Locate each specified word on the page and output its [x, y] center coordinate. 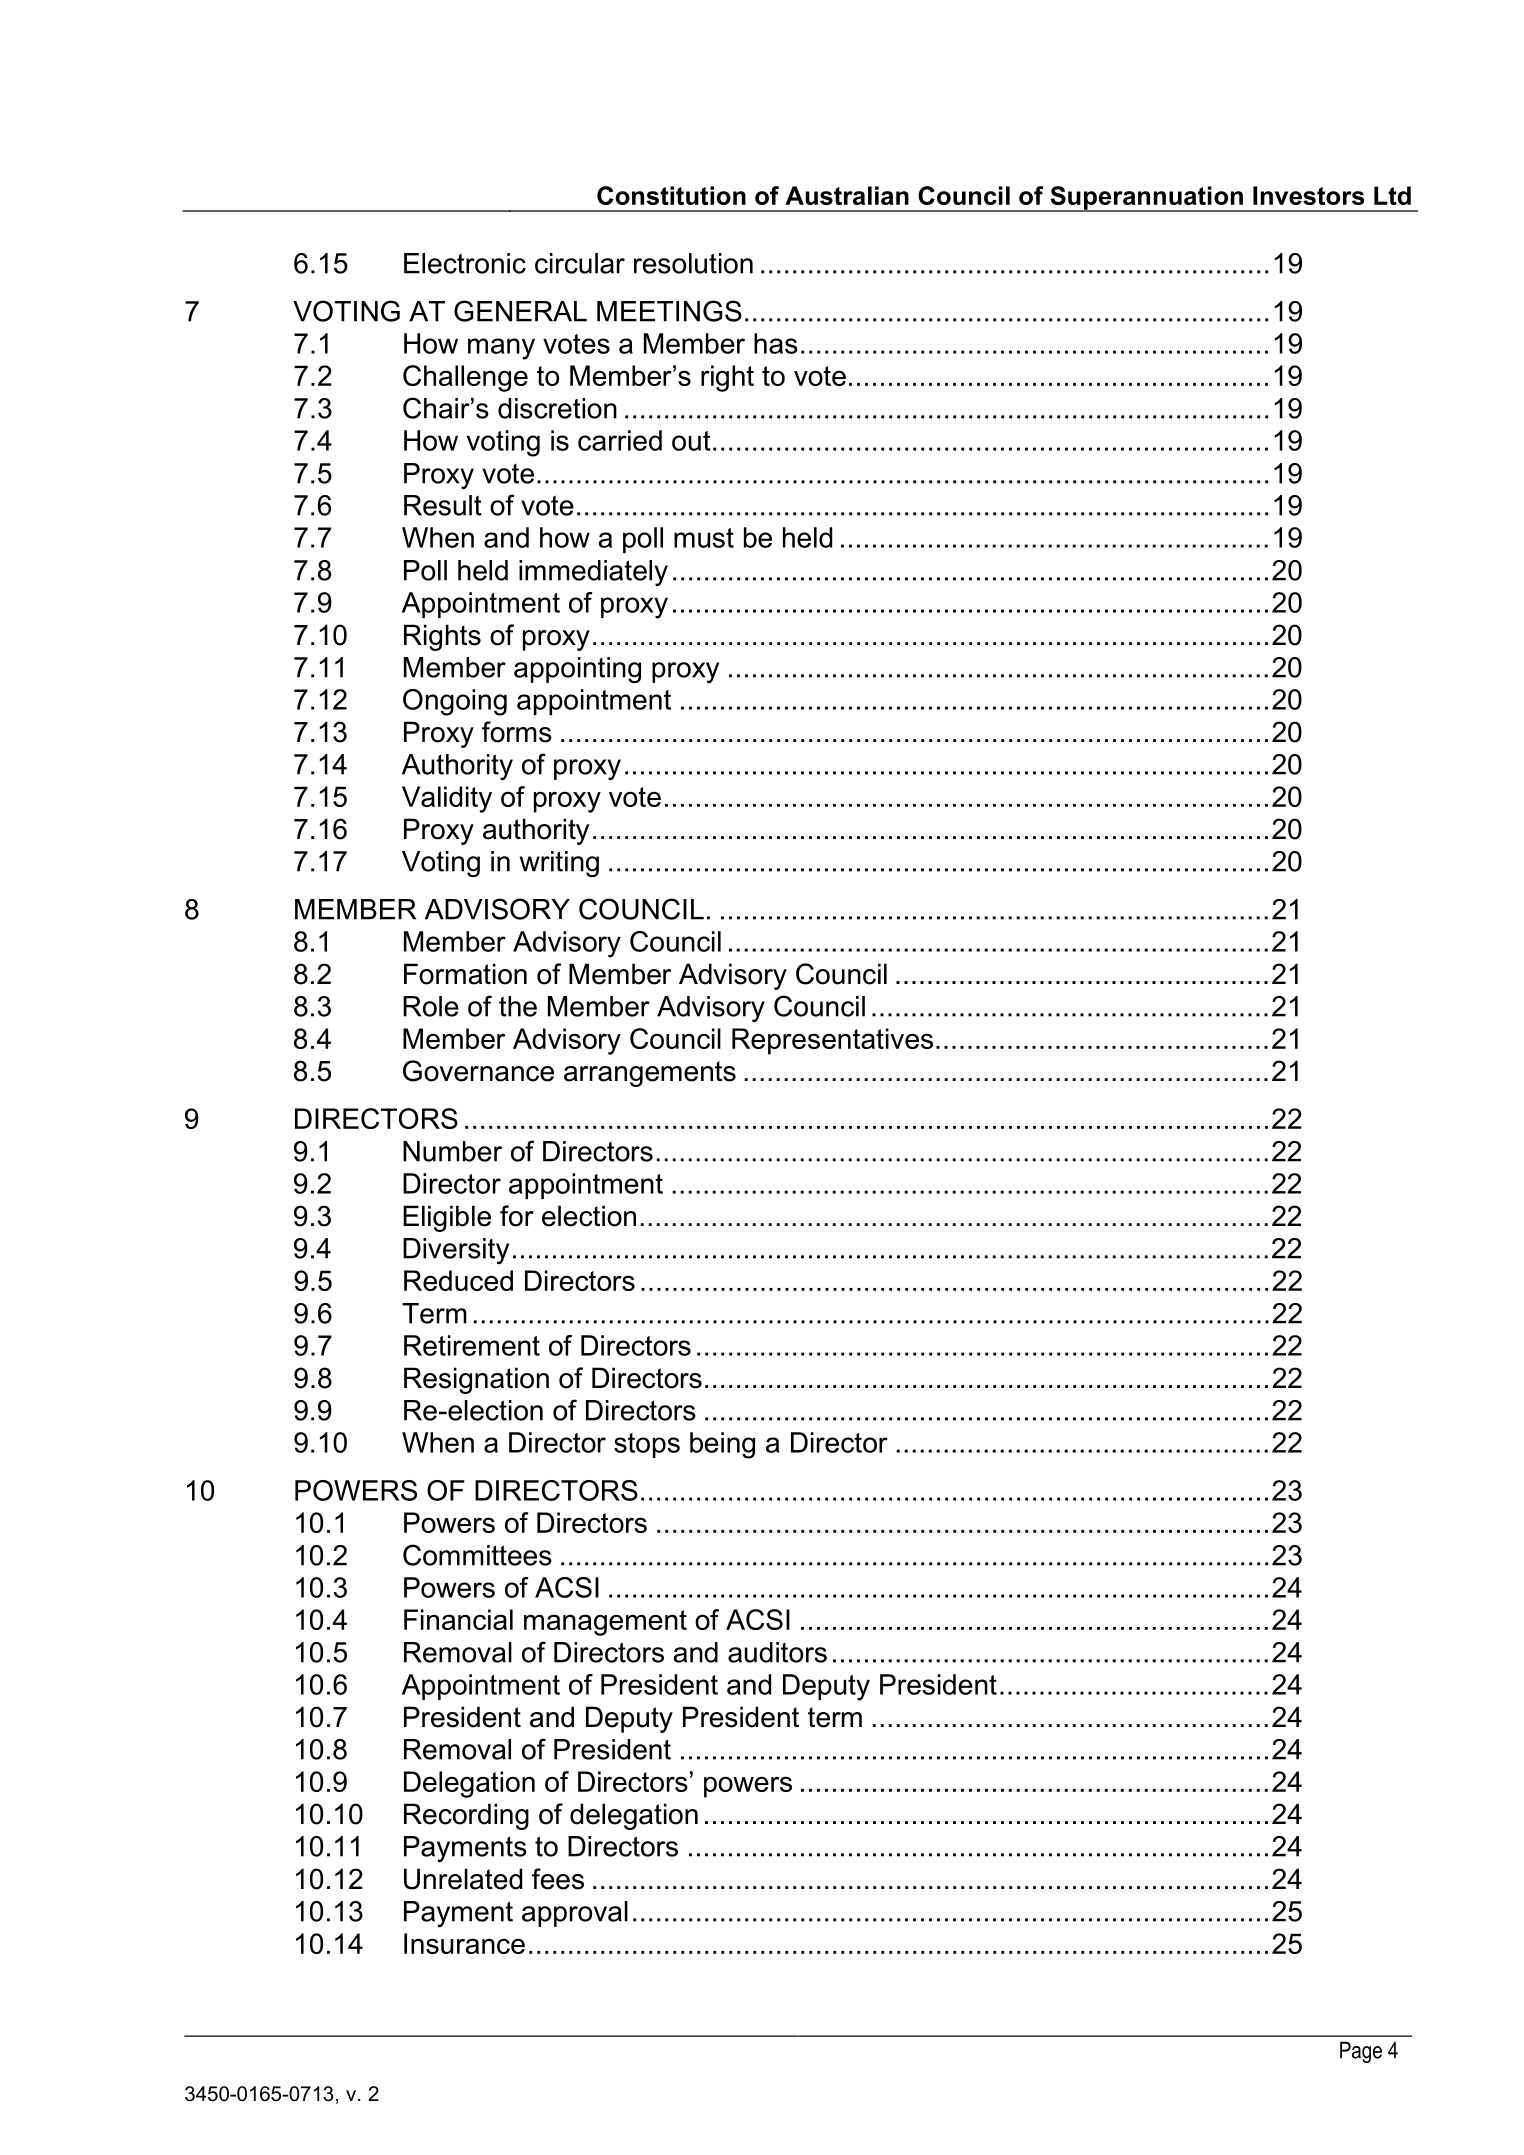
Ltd [1392, 195]
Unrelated [463, 1879]
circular [580, 263]
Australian [847, 195]
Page [1361, 2052]
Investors [1308, 195]
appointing [577, 670]
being [722, 1445]
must [704, 538]
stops [647, 1445]
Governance [478, 1071]
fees [558, 1879]
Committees [477, 1555]
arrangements [650, 1074]
